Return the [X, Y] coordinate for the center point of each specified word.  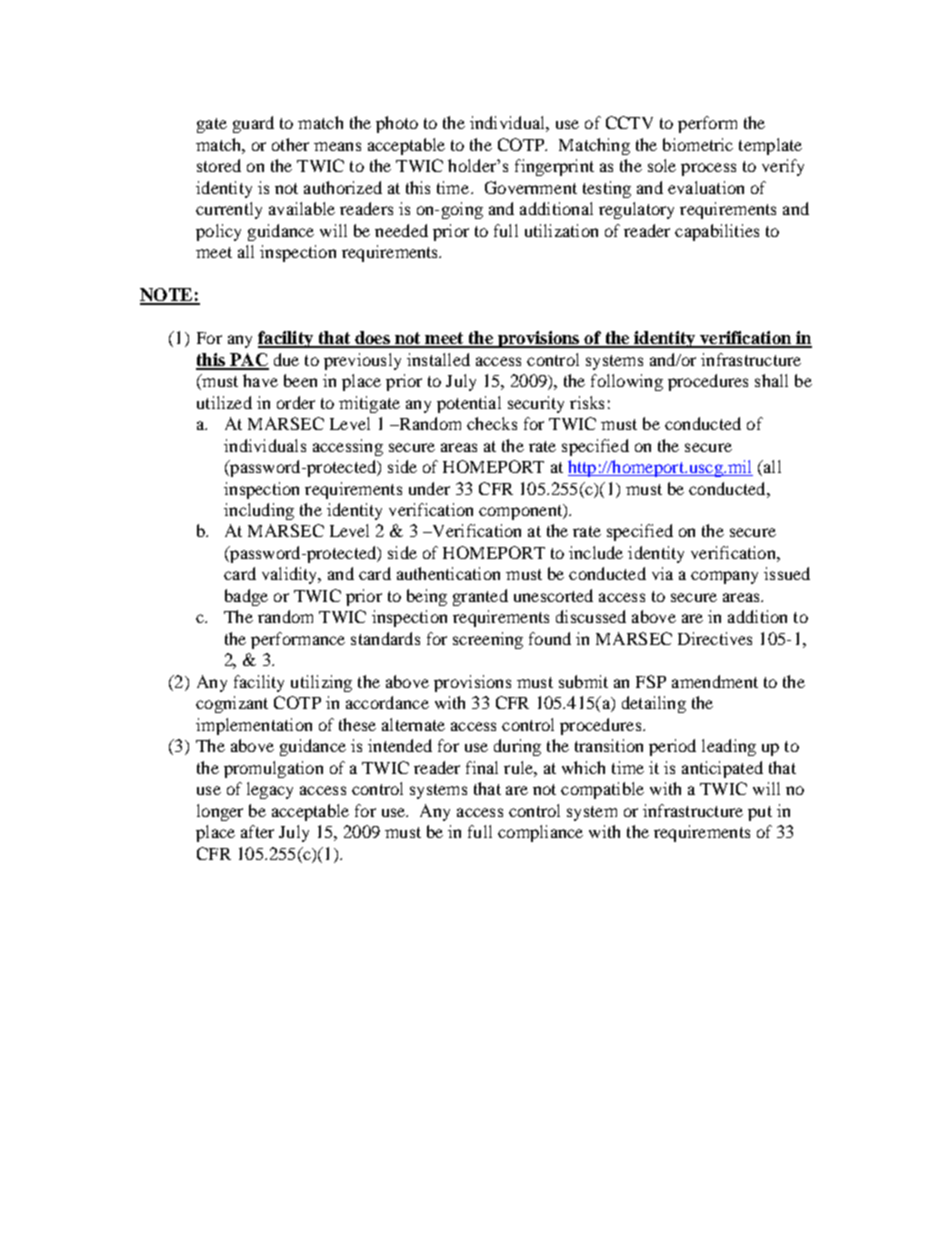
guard [253, 124]
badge [246, 597]
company [724, 577]
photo [397, 124]
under [429, 488]
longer [220, 812]
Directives [715, 638]
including [259, 511]
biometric [698, 144]
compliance [540, 833]
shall [771, 380]
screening [488, 640]
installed [438, 359]
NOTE [167, 296]
